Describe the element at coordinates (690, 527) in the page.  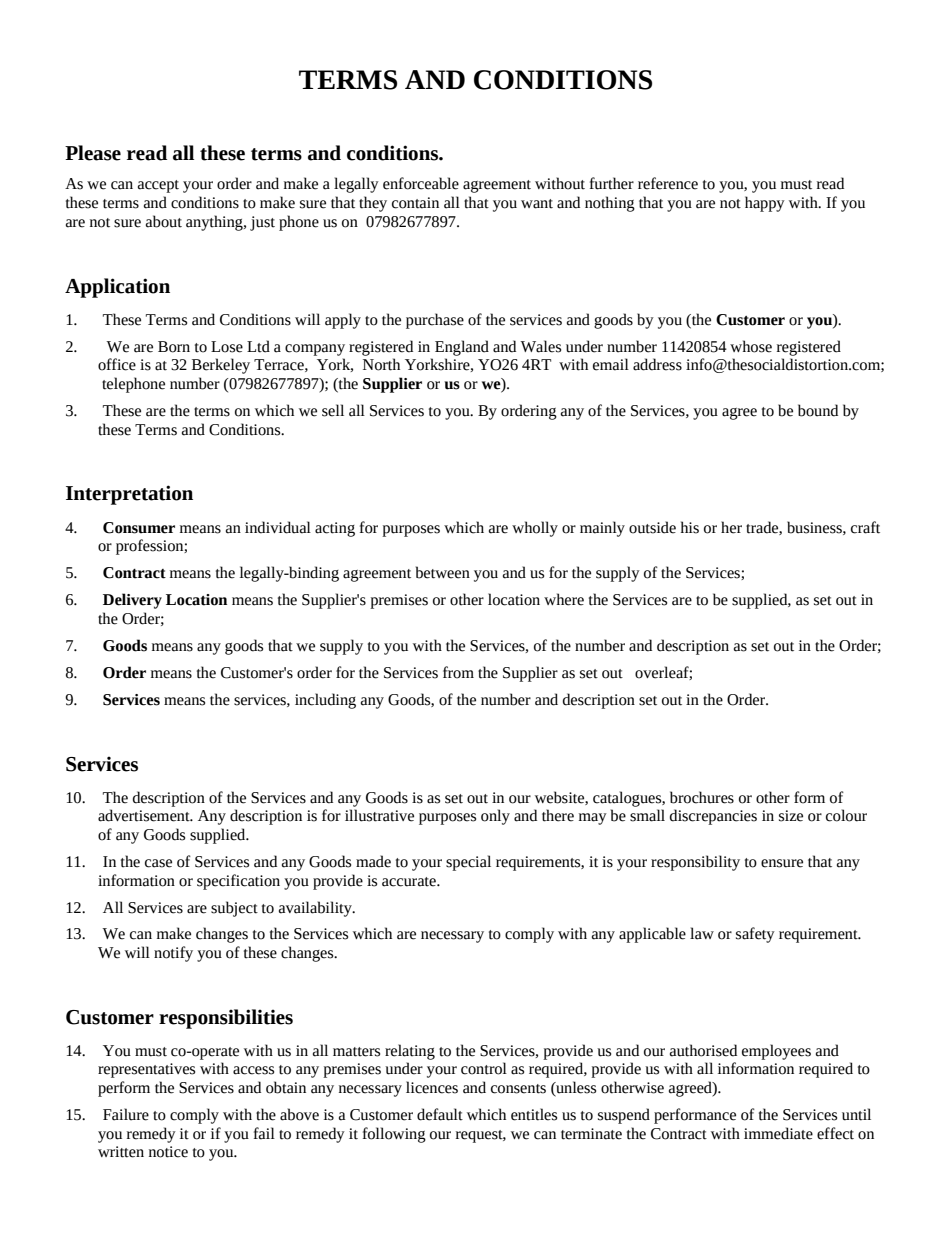
I see `his` at that location.
